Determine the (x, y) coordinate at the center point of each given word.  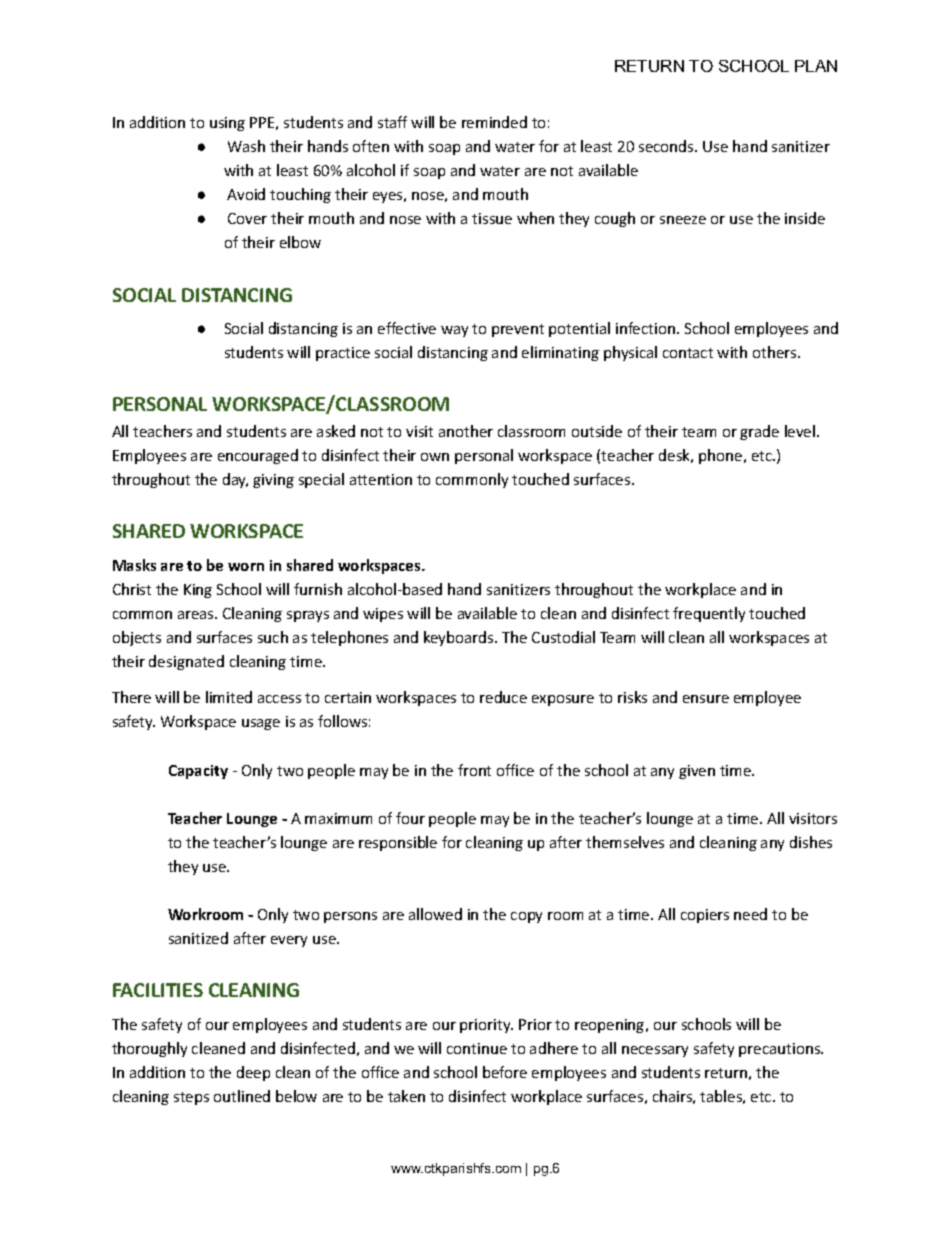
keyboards (460, 638)
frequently (709, 614)
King (198, 591)
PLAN (816, 66)
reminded (494, 122)
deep (253, 1073)
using (227, 124)
